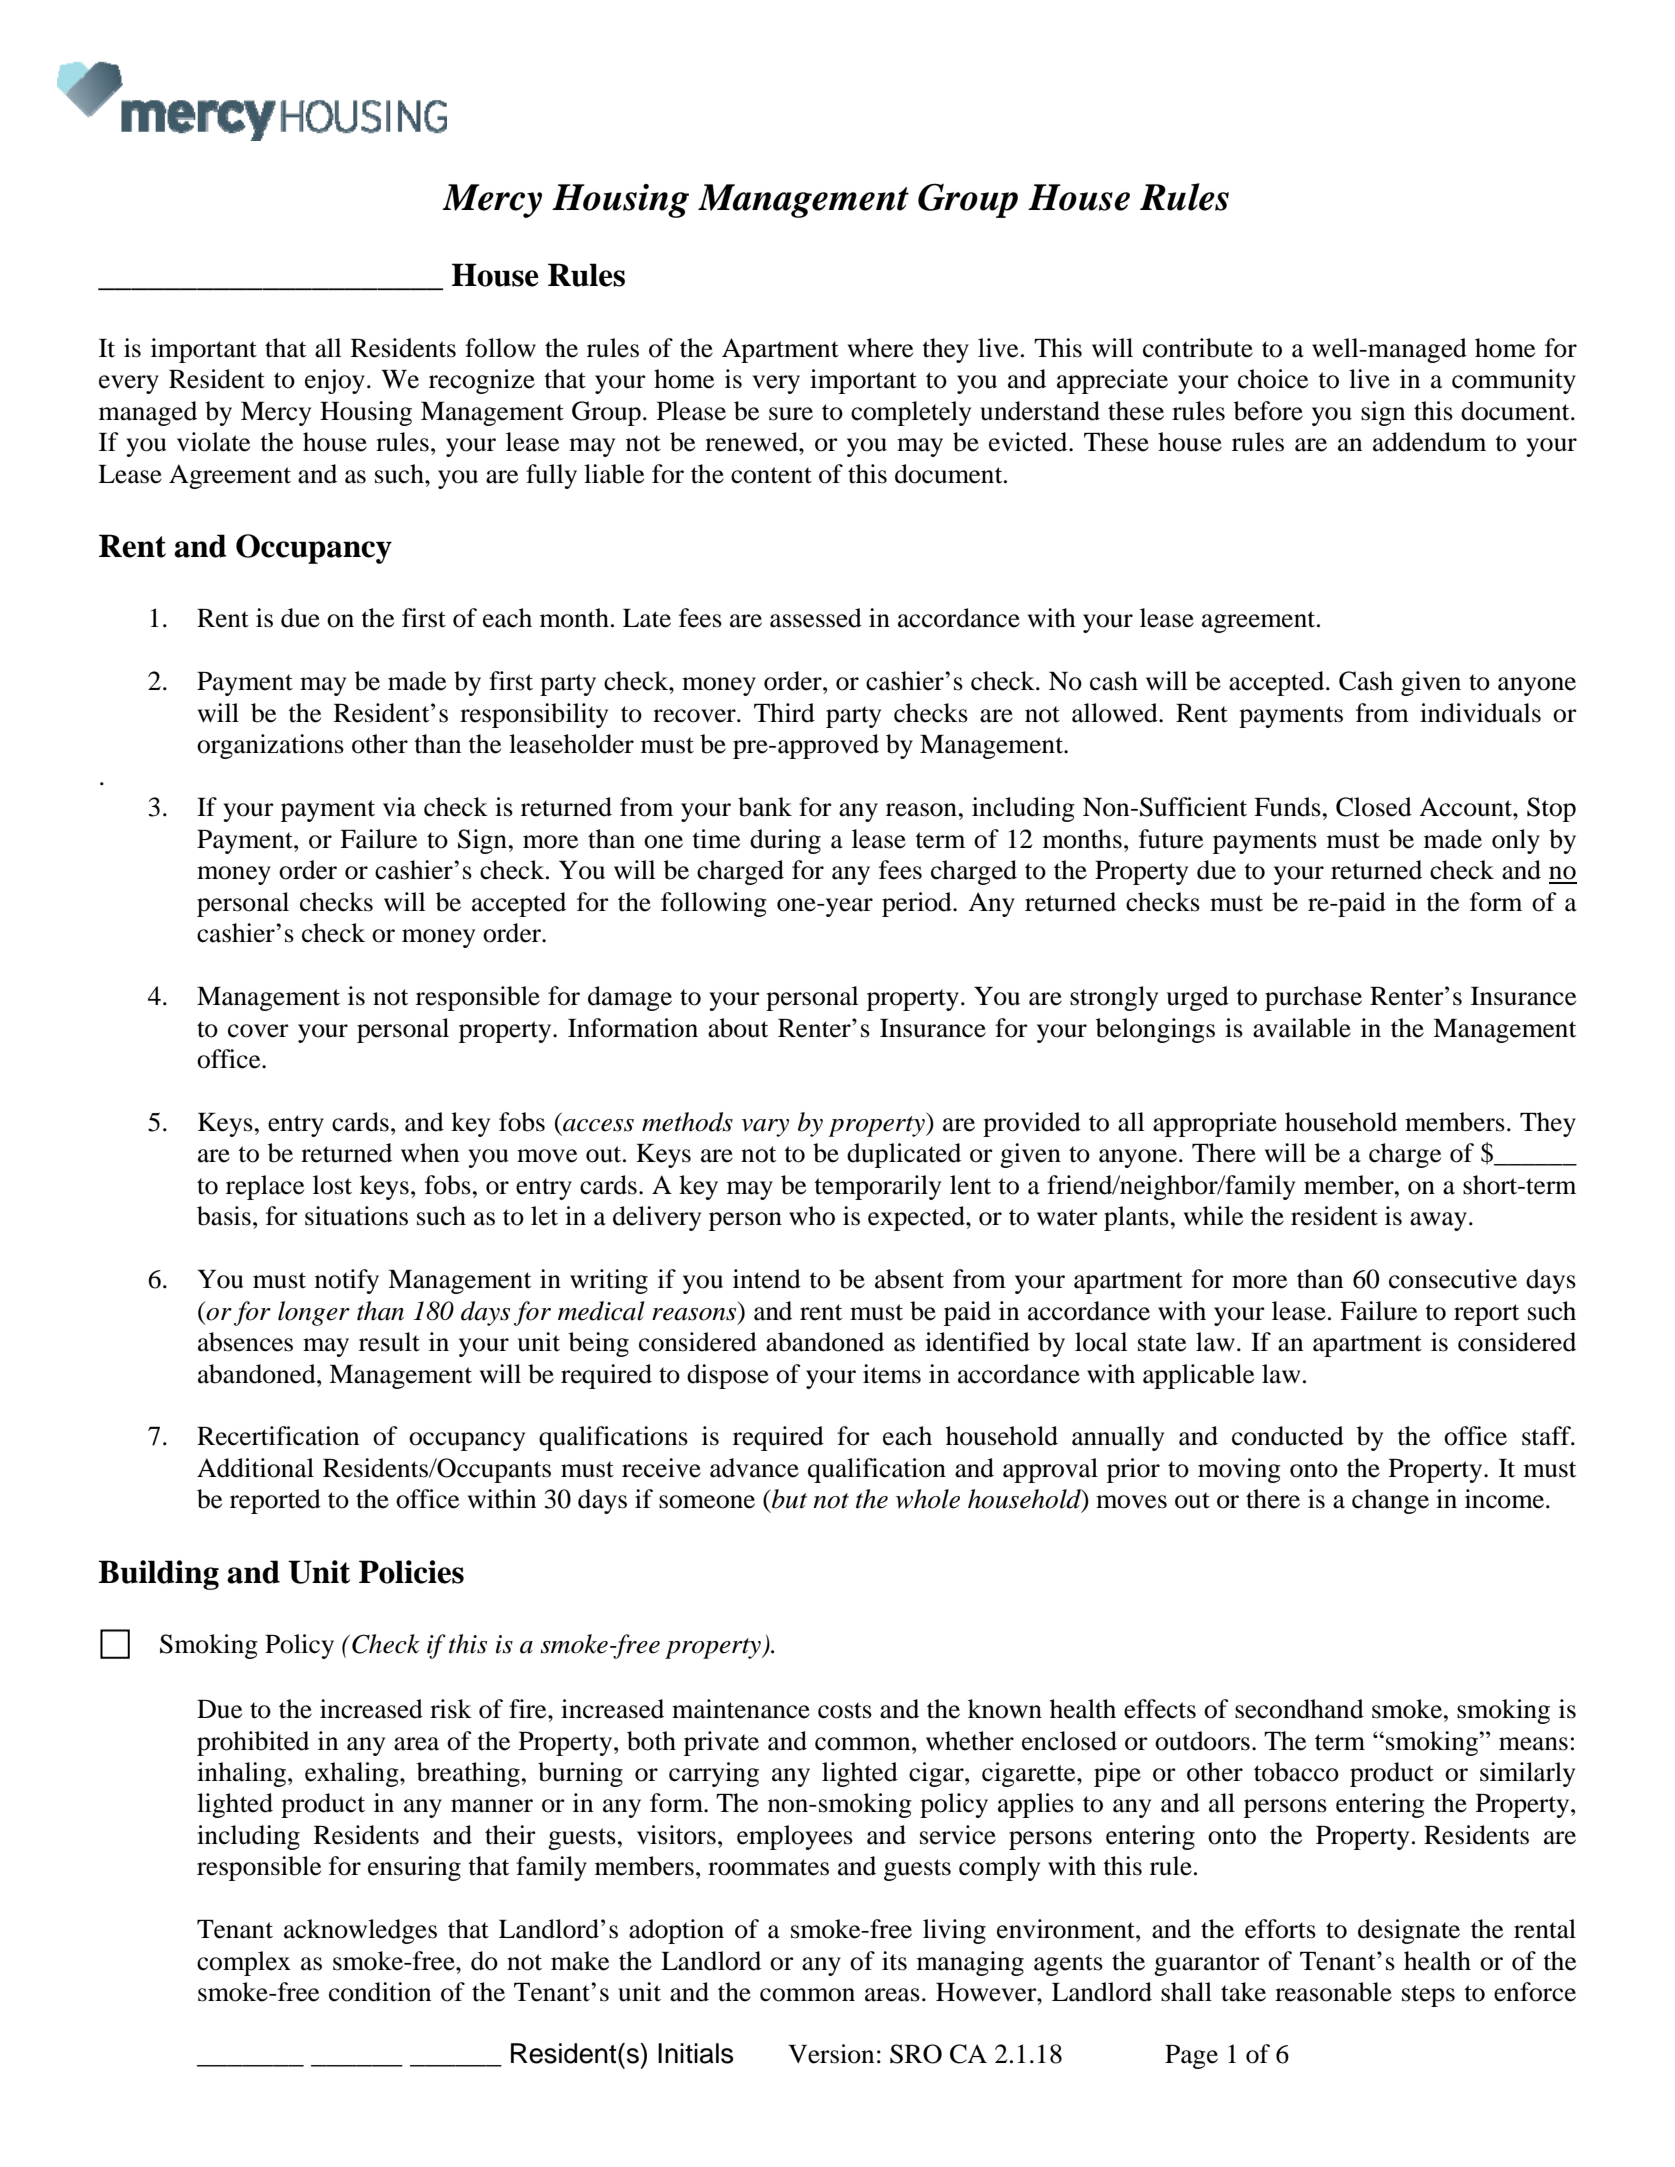  I want to click on enjoy, so click(335, 381).
